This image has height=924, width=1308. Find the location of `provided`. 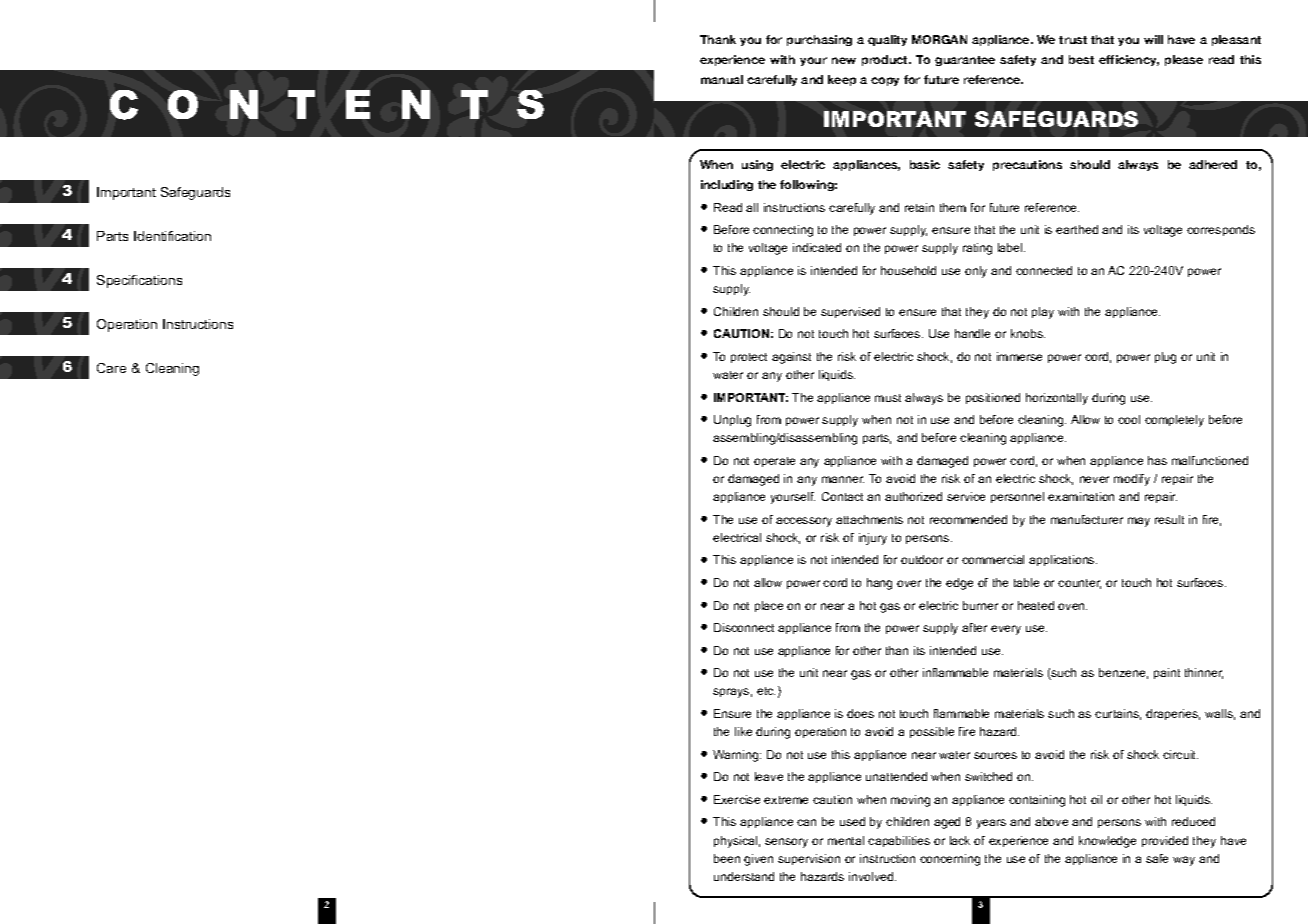

provided is located at coordinates (1165, 841).
